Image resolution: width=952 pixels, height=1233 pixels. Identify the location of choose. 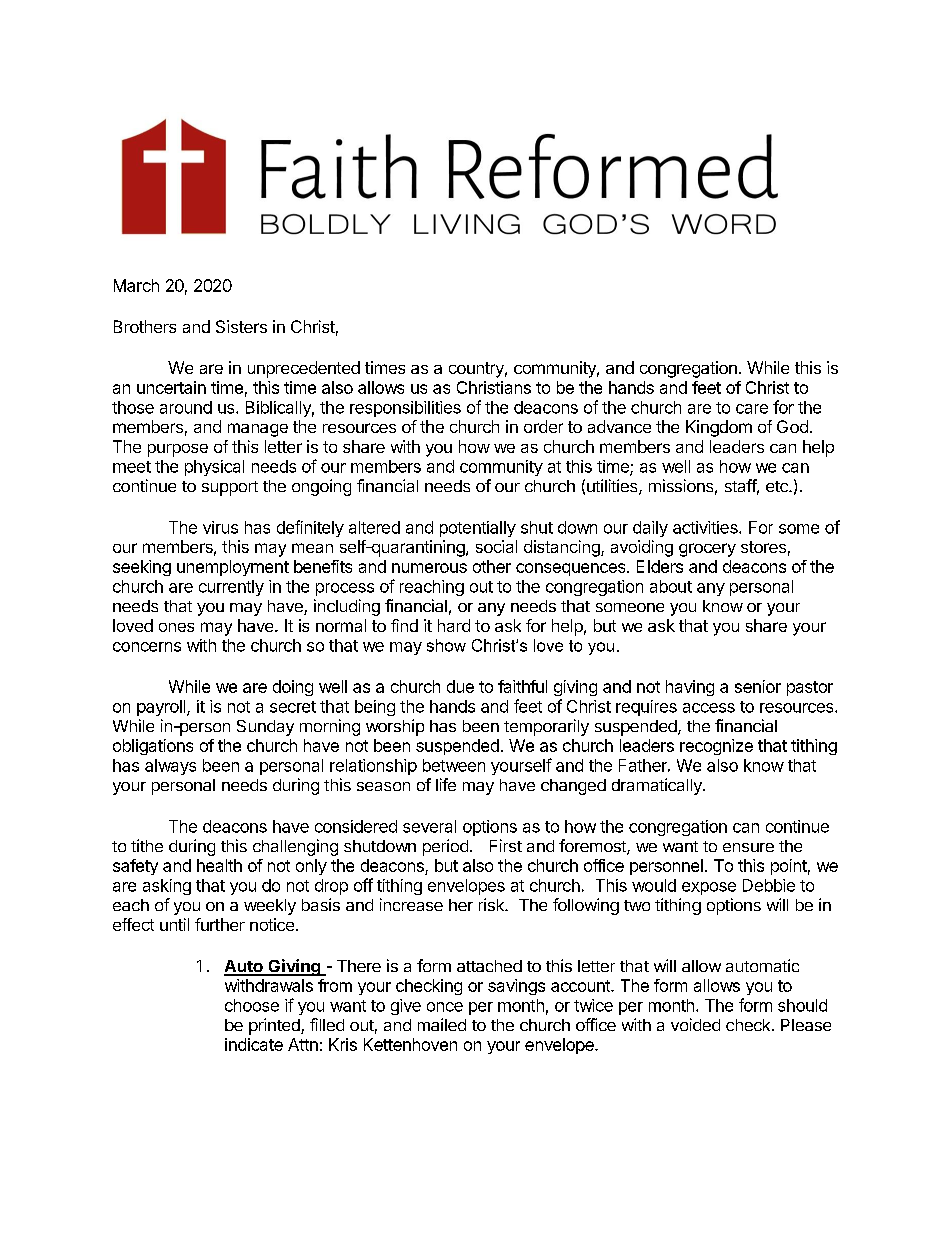
(252, 1005).
